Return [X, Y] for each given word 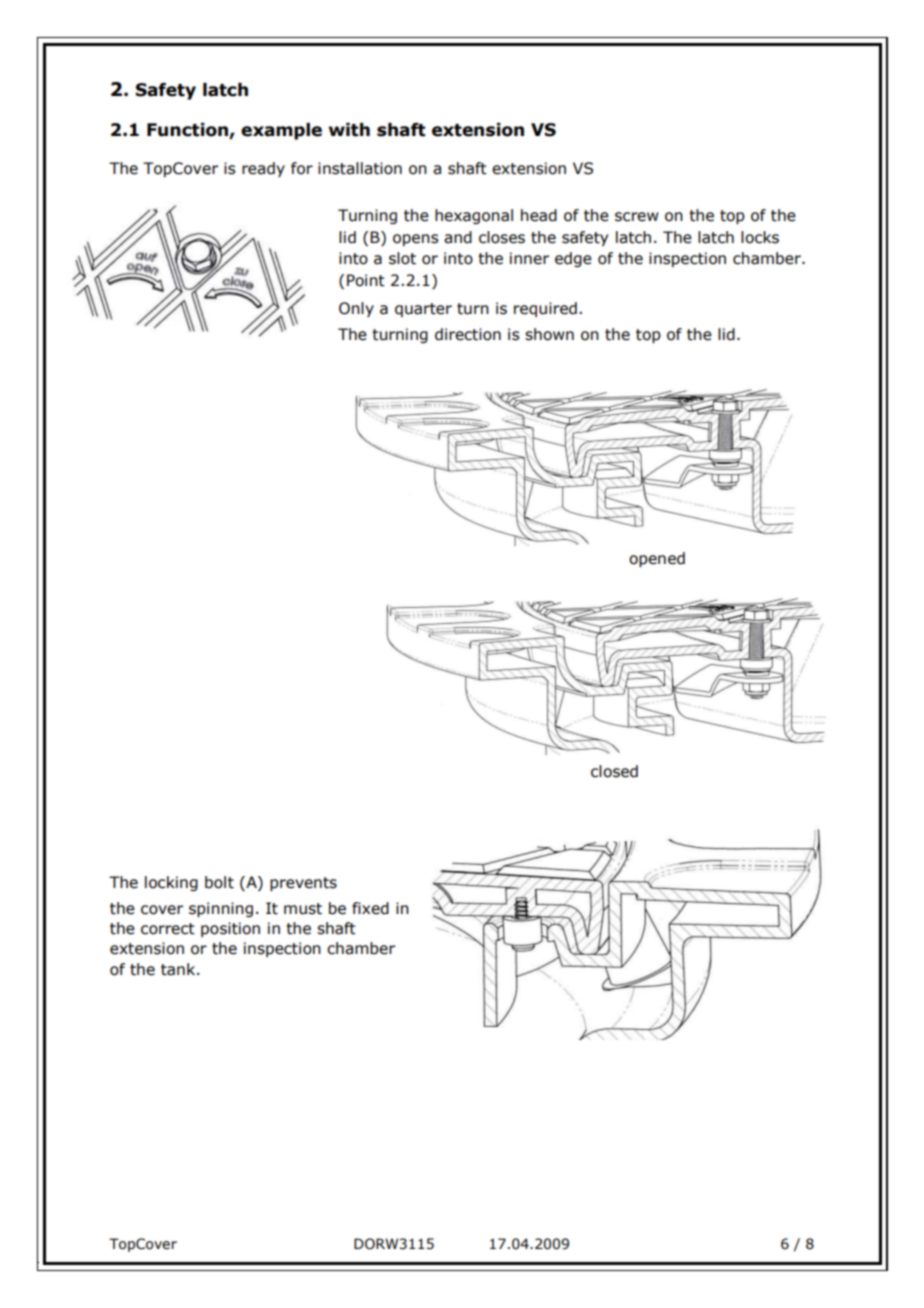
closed [614, 771]
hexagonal [474, 216]
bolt [219, 882]
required [545, 309]
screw [637, 217]
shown [549, 334]
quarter [423, 310]
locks [760, 237]
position [230, 929]
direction [468, 334]
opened [657, 559]
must [303, 909]
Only [356, 309]
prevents [303, 884]
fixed [370, 908]
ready [263, 169]
